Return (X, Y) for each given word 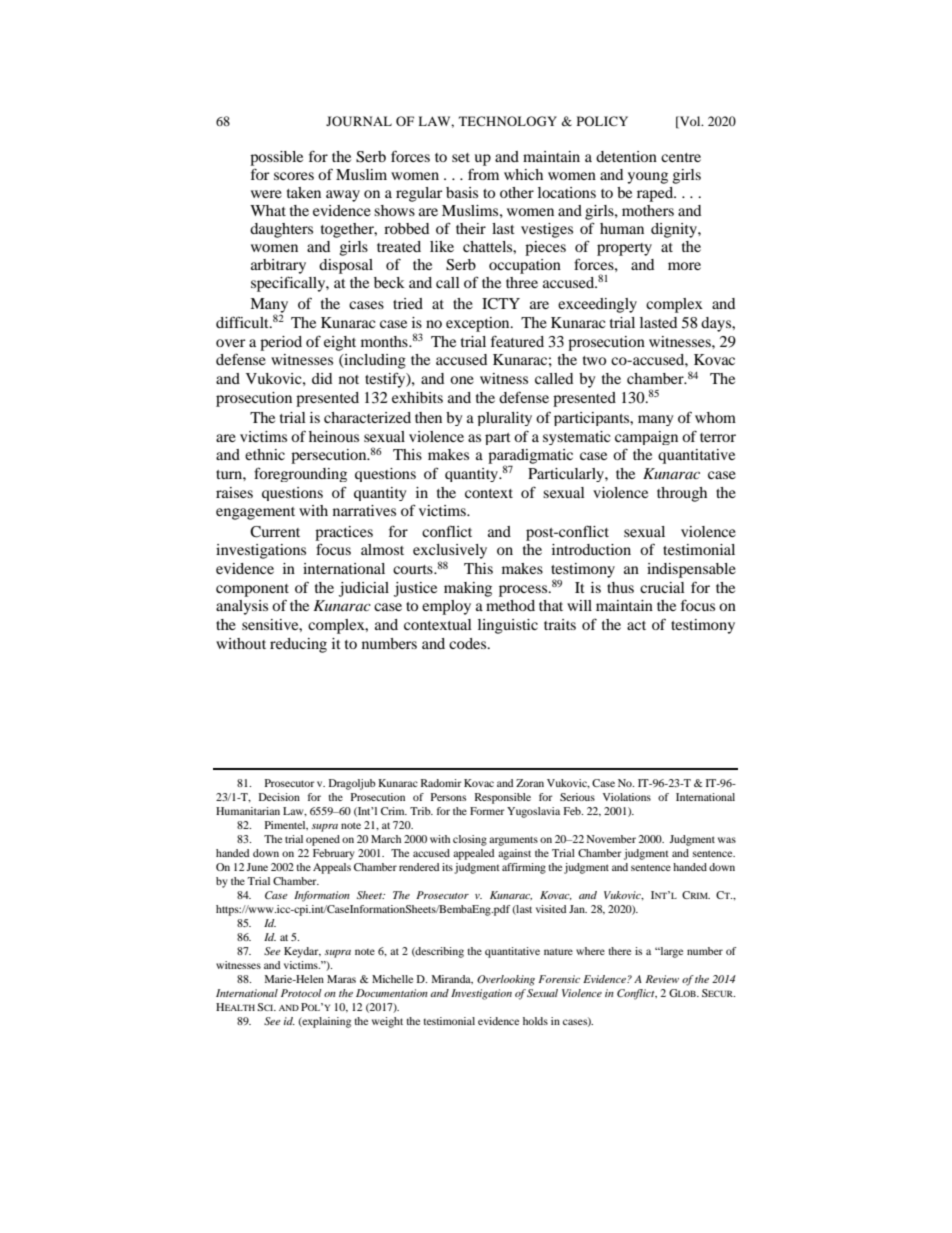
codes (469, 643)
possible (276, 158)
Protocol (301, 993)
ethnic (265, 454)
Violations (627, 797)
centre (681, 157)
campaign (646, 438)
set (461, 157)
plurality (504, 419)
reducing (298, 645)
